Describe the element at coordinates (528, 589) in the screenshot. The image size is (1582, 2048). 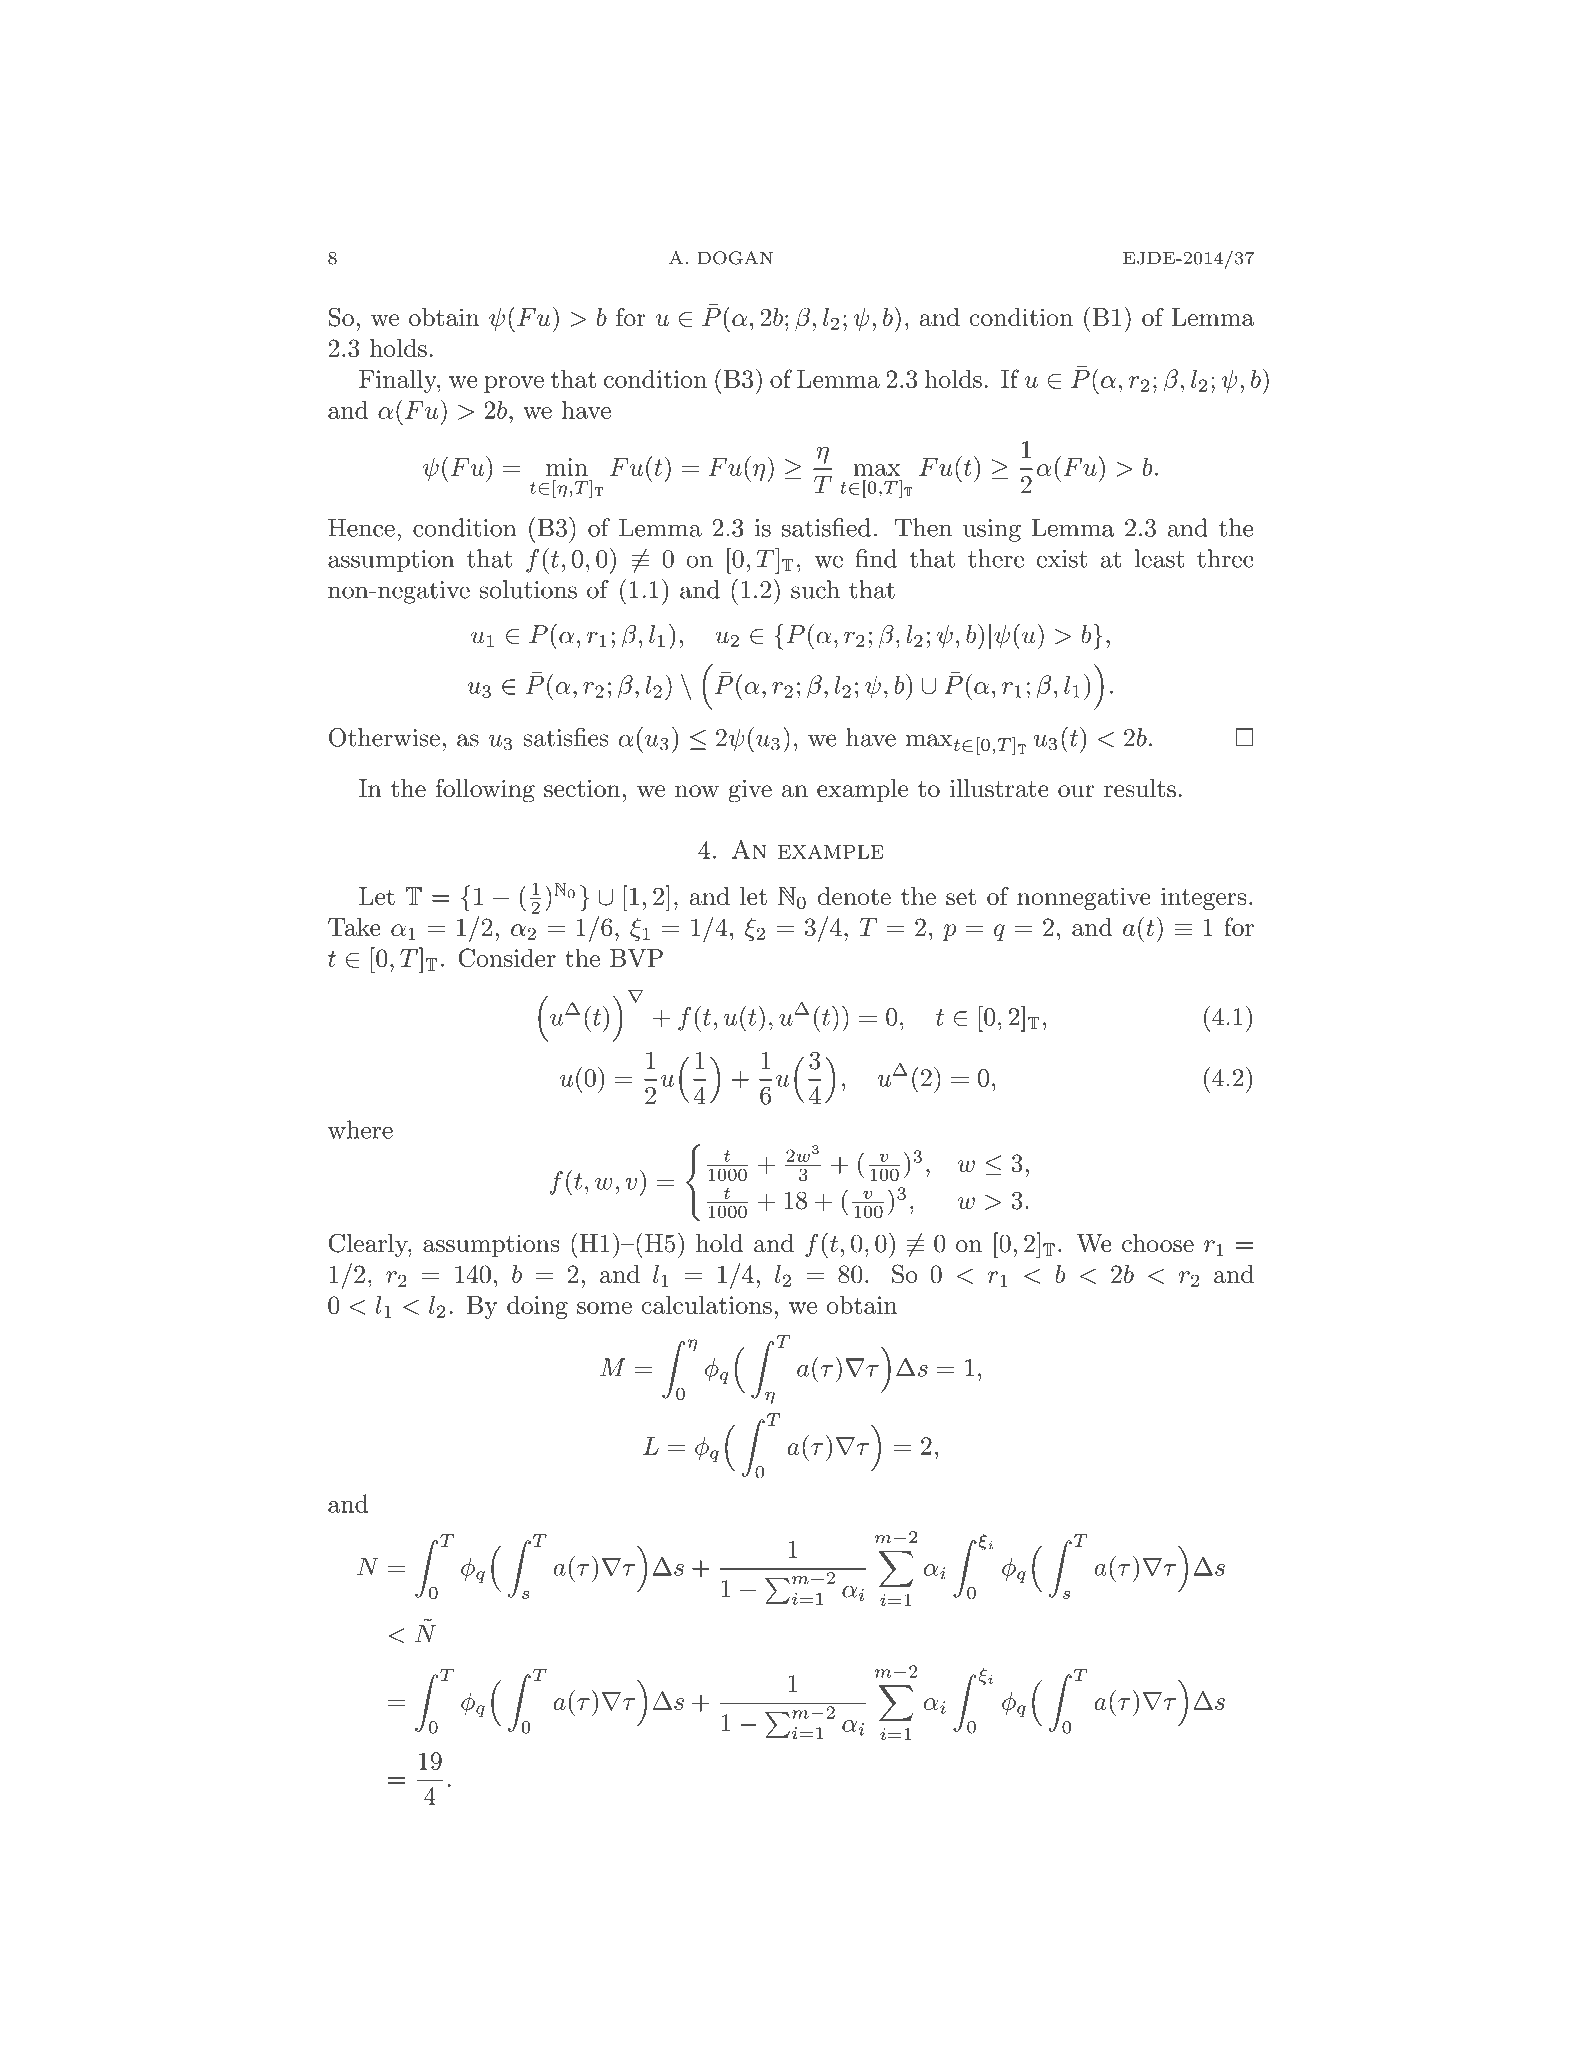
I see `solutions` at that location.
